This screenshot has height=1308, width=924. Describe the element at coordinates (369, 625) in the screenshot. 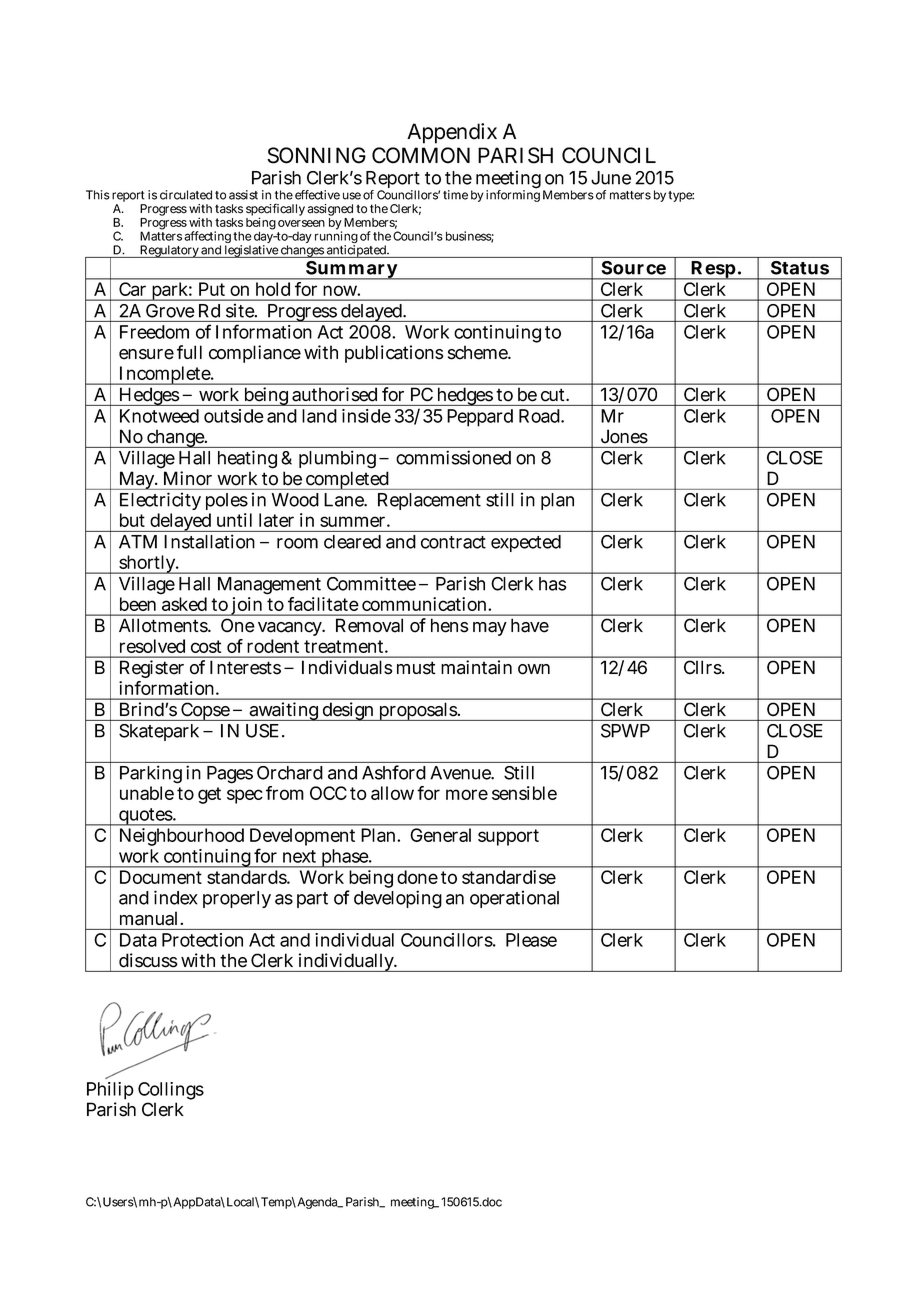

I see `Removal` at that location.
